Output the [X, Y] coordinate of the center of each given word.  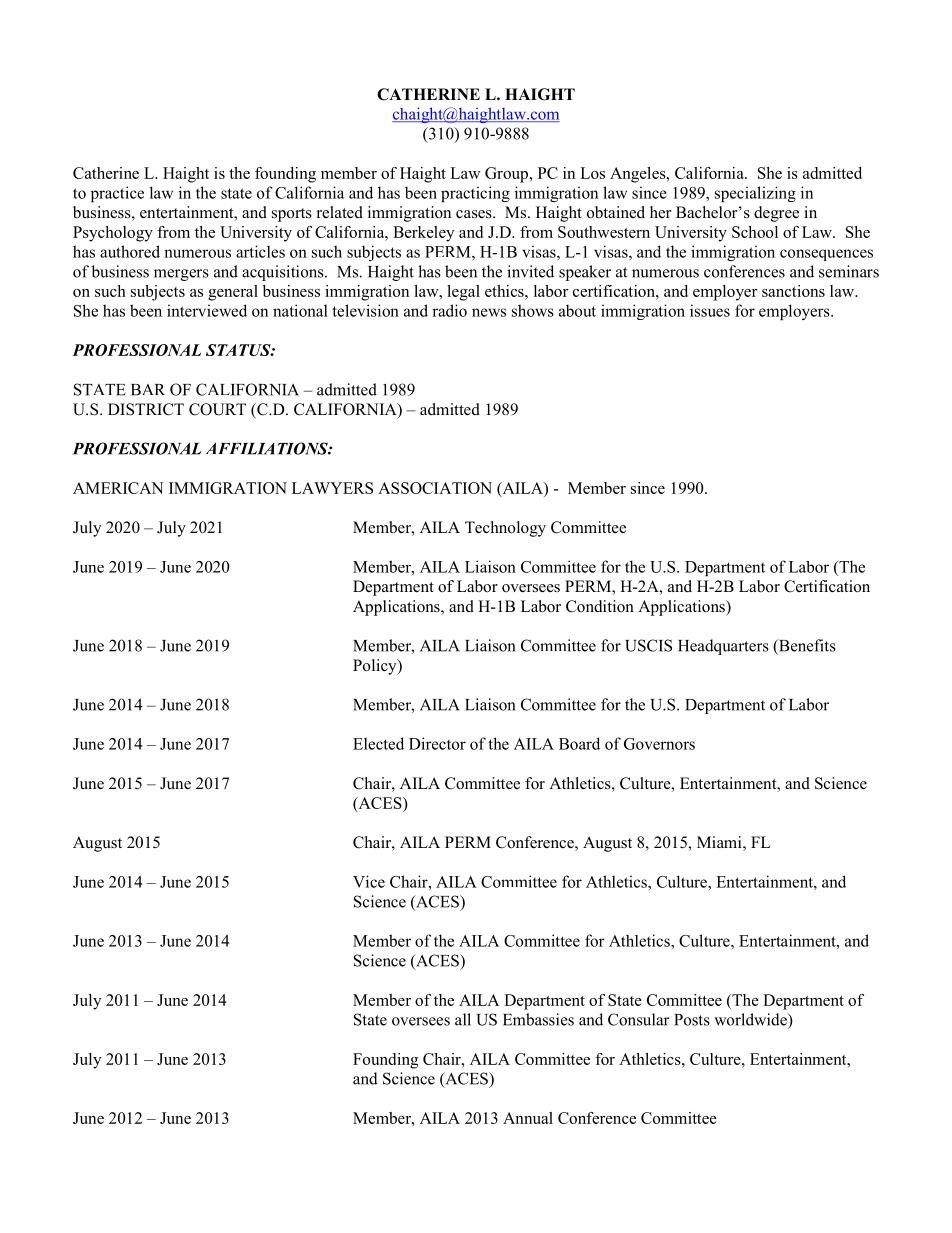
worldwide [751, 1019]
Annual [528, 1118]
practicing [475, 194]
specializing [755, 194]
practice [117, 194]
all [463, 1019]
